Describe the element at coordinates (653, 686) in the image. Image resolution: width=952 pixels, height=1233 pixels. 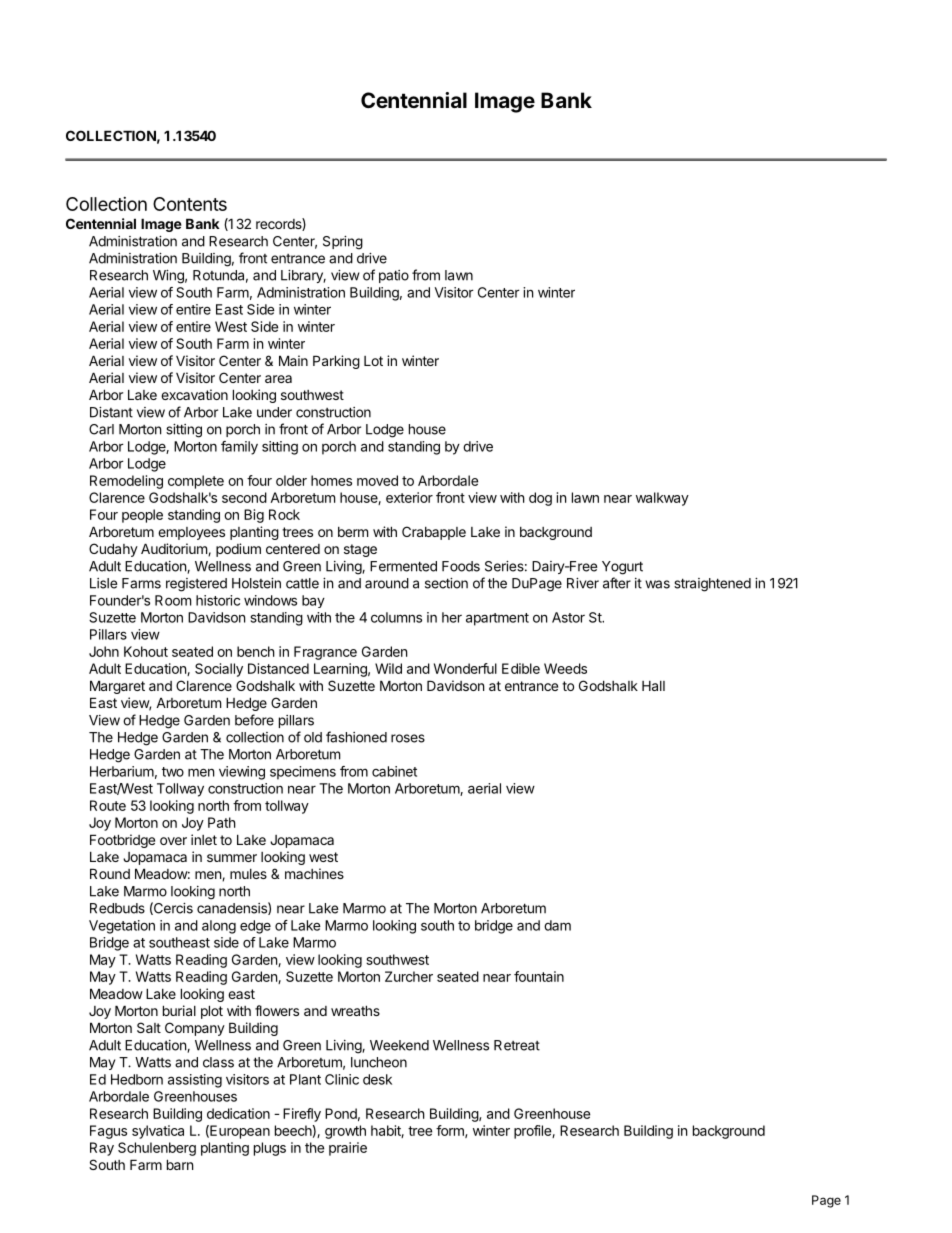
I see `Hall` at that location.
